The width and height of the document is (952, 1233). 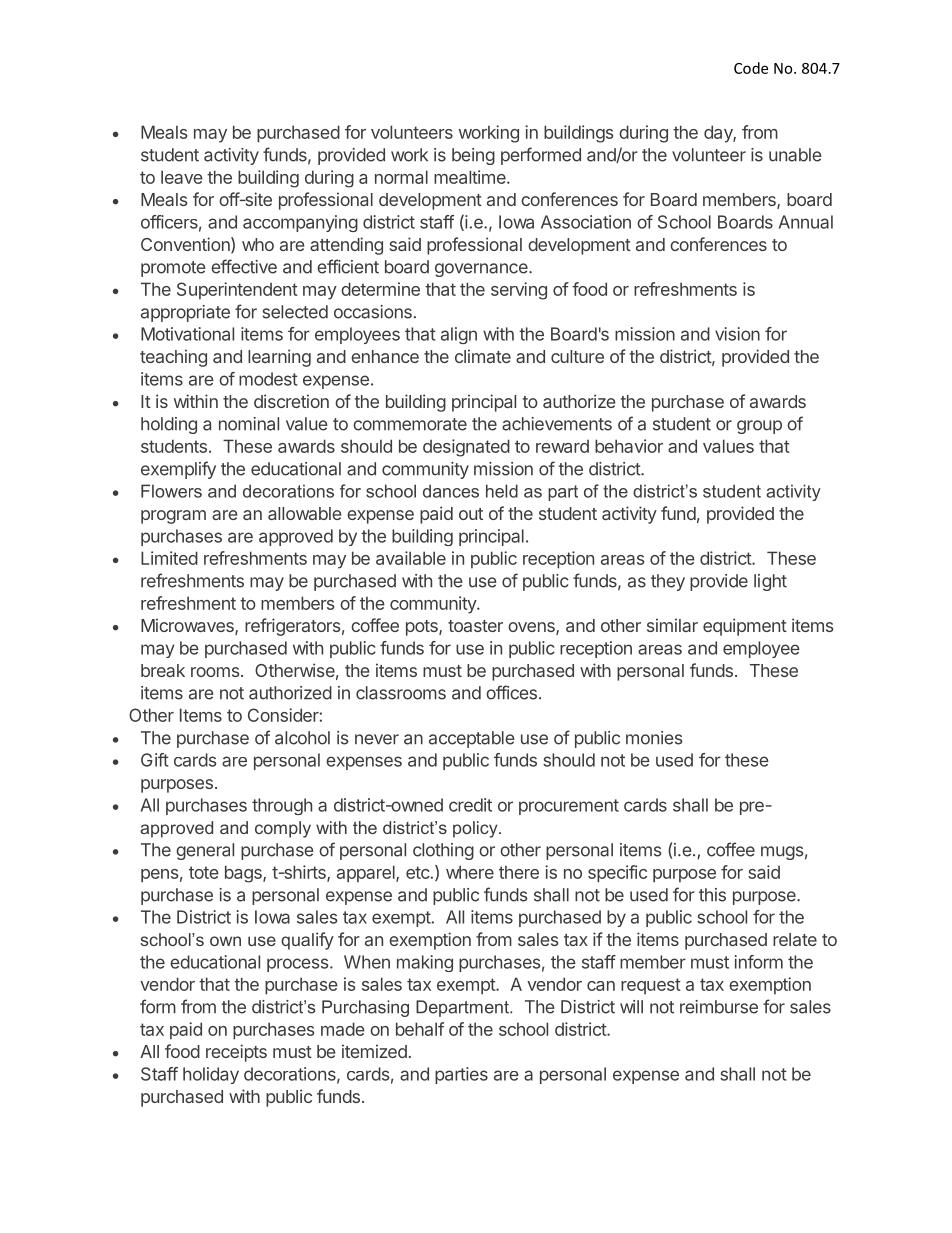 What do you see at coordinates (169, 558) in the document?
I see `Limited` at bounding box center [169, 558].
